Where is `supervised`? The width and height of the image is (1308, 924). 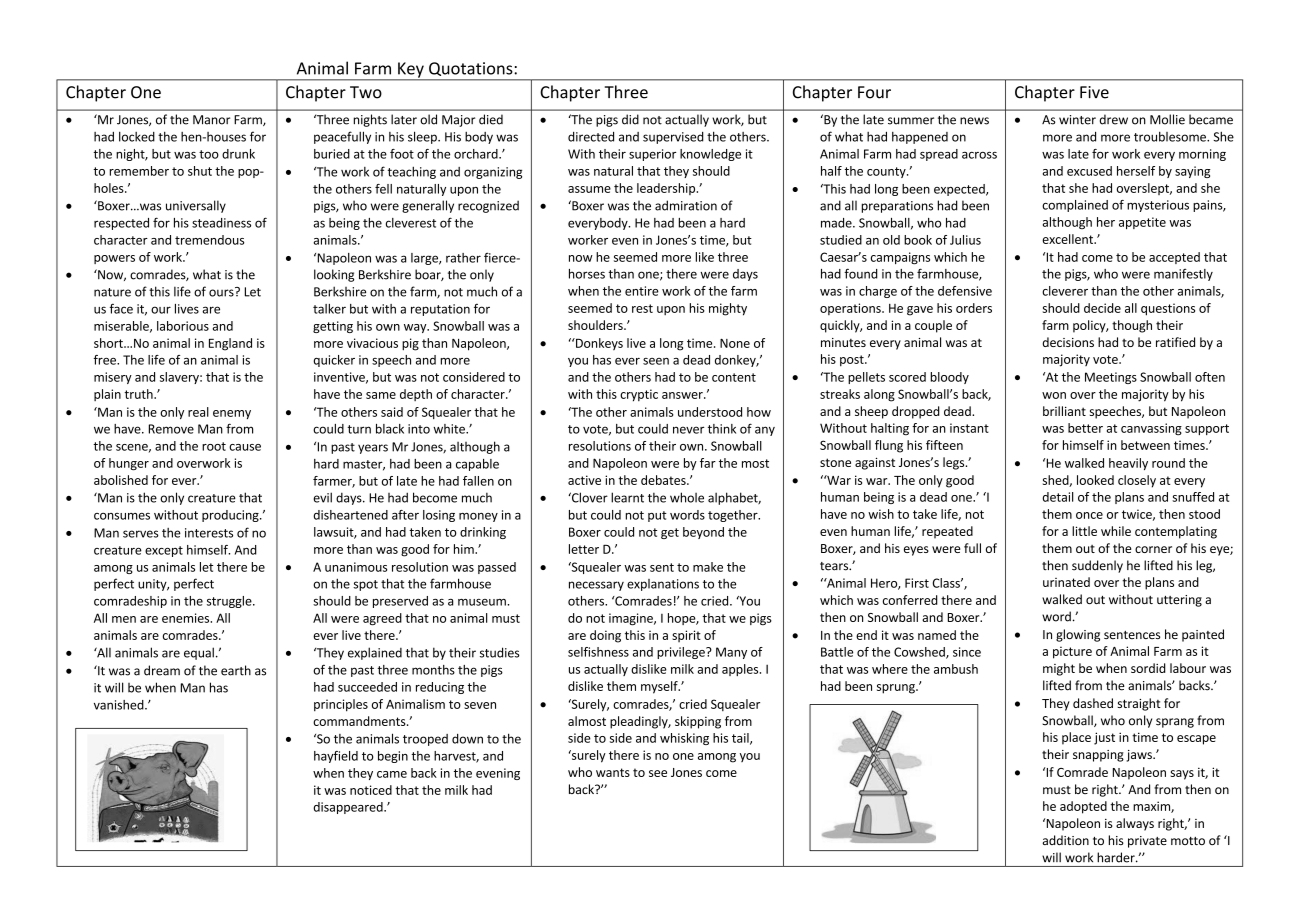
supervised is located at coordinates (673, 138).
